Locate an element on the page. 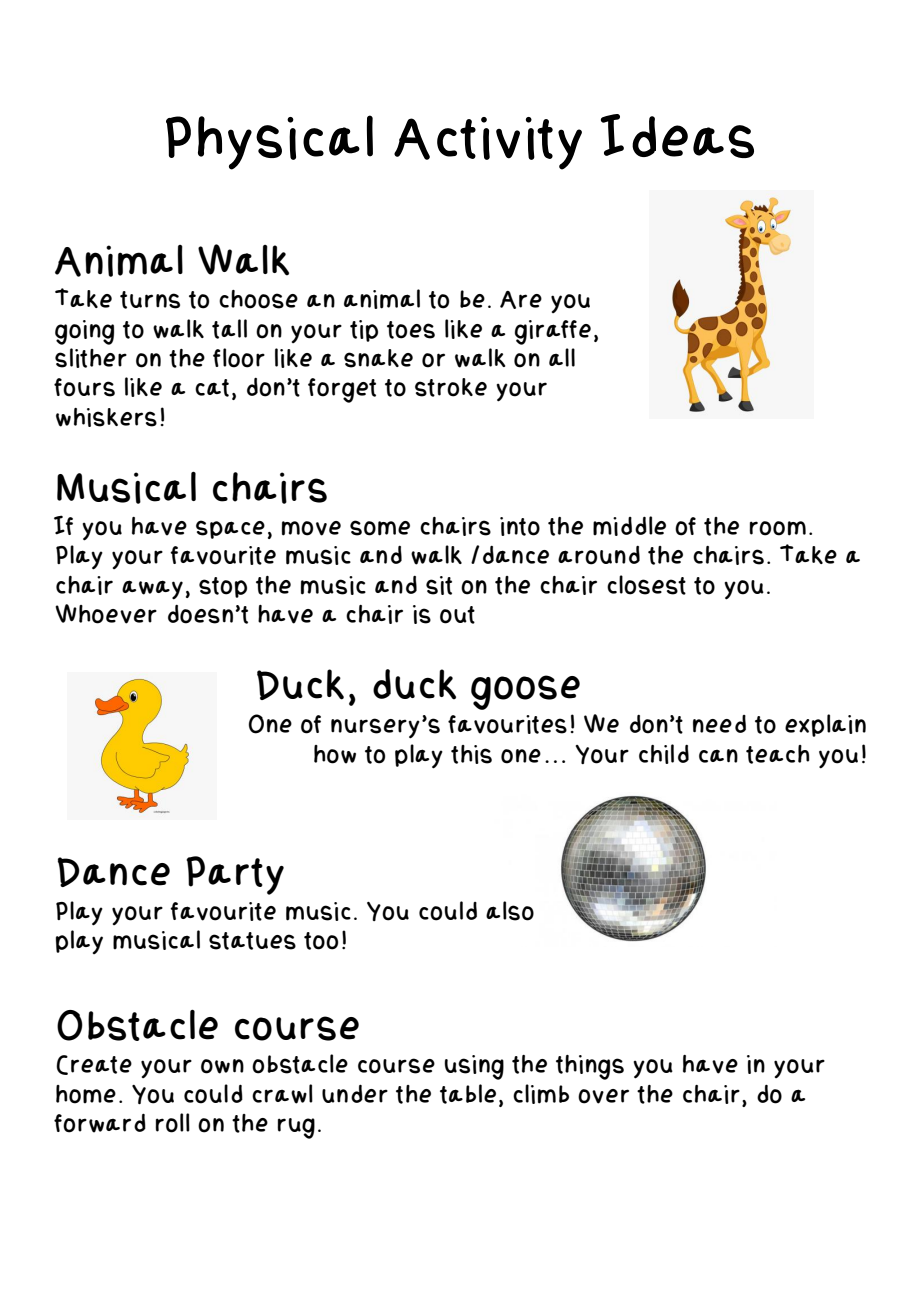  Activity is located at coordinates (488, 143).
